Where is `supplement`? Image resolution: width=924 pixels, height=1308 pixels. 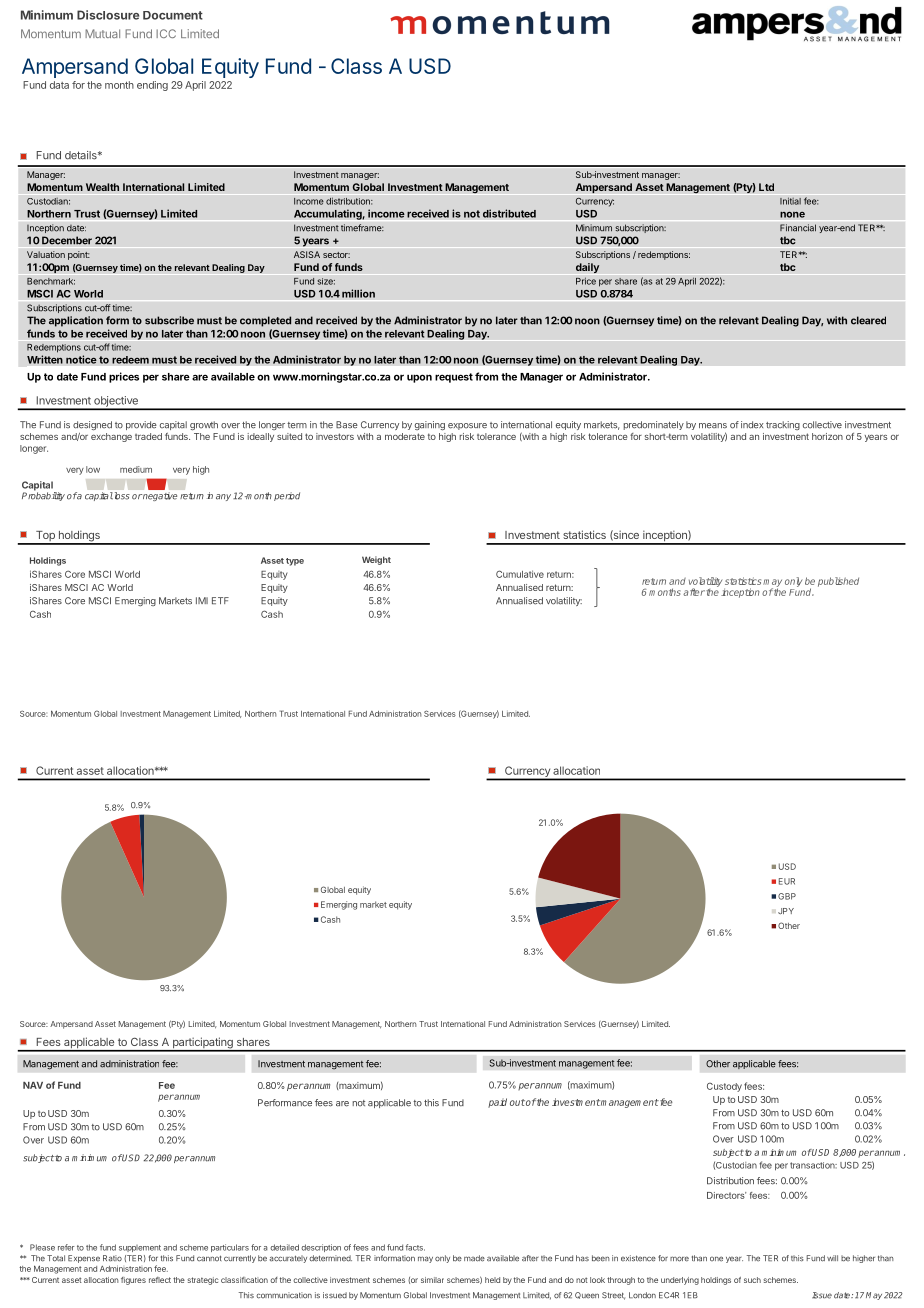
supplement is located at coordinates (140, 1248).
